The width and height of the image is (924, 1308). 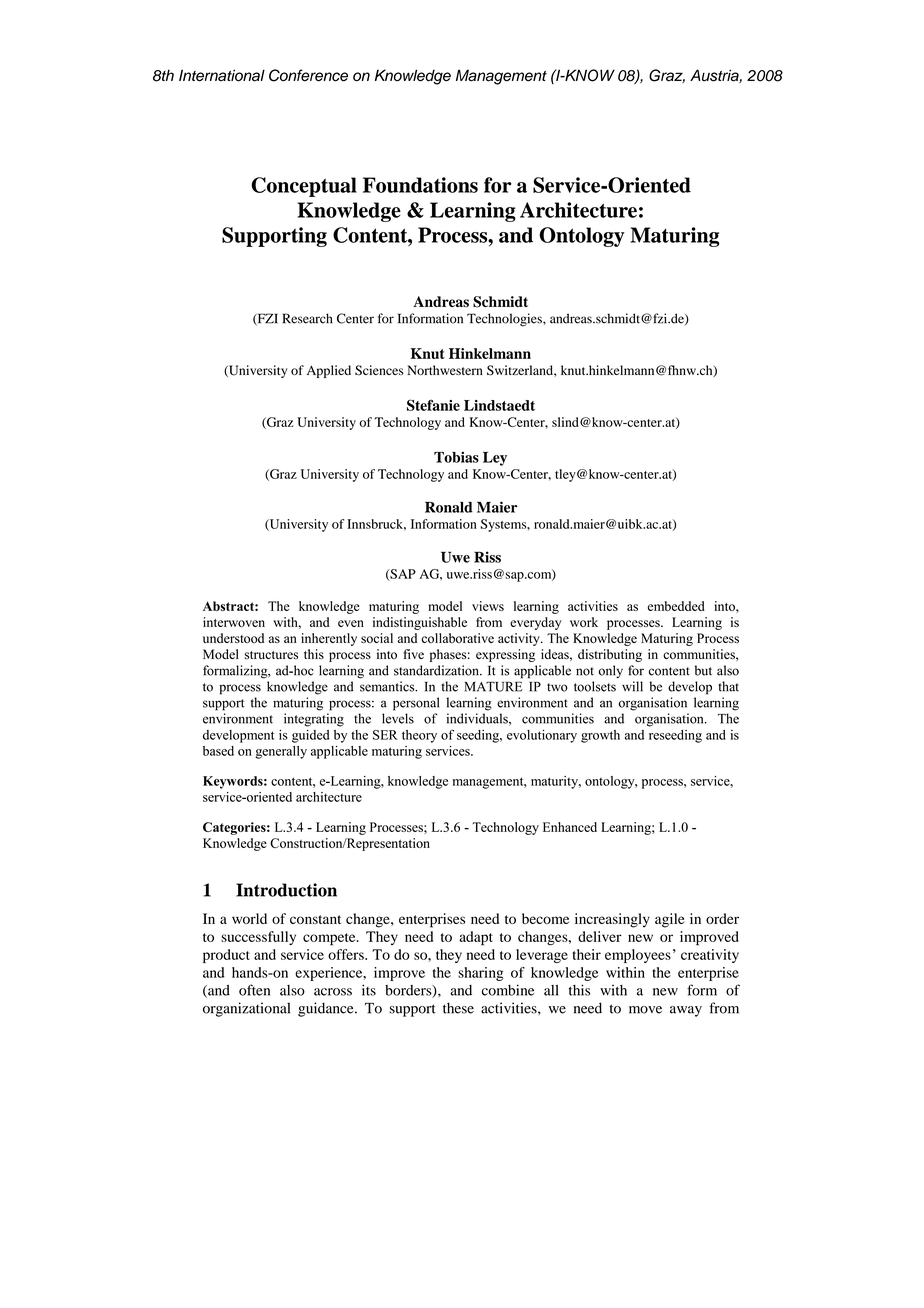 What do you see at coordinates (505, 320) in the image?
I see `Technologies` at bounding box center [505, 320].
